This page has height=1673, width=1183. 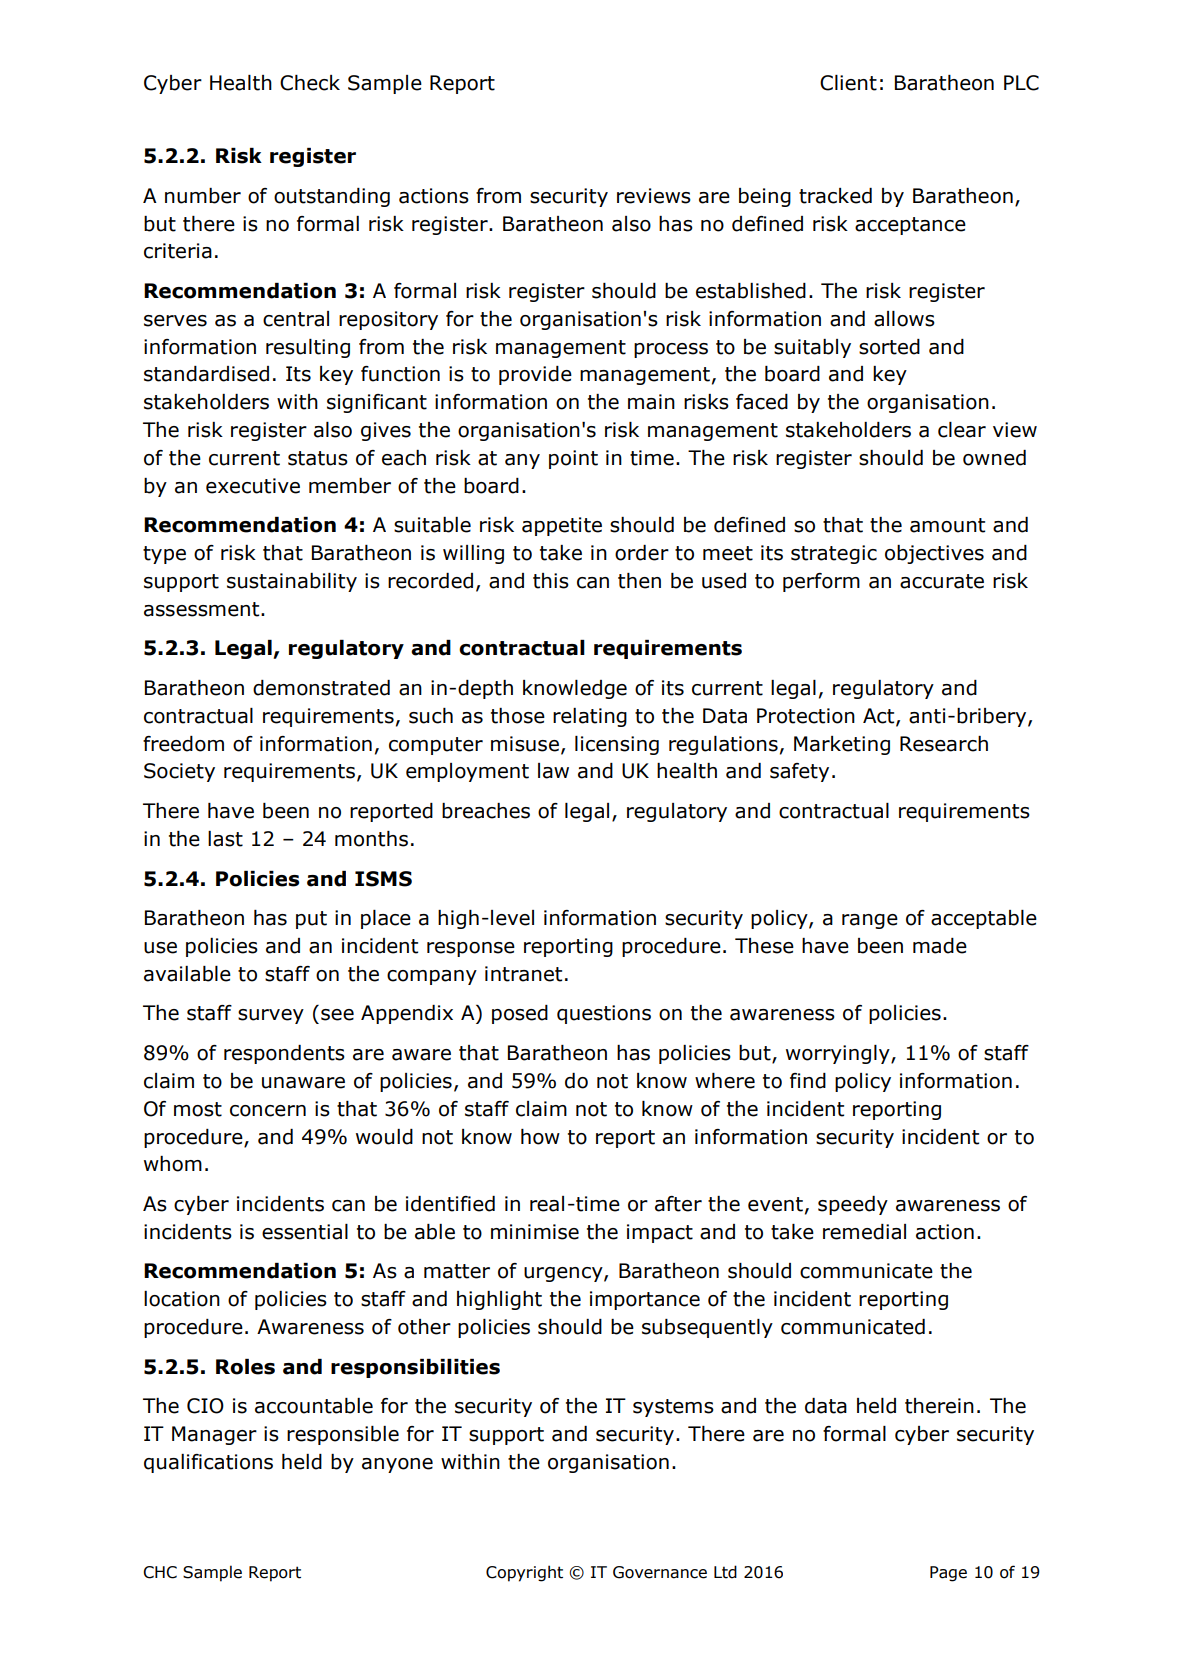 I want to click on Check, so click(x=310, y=83).
